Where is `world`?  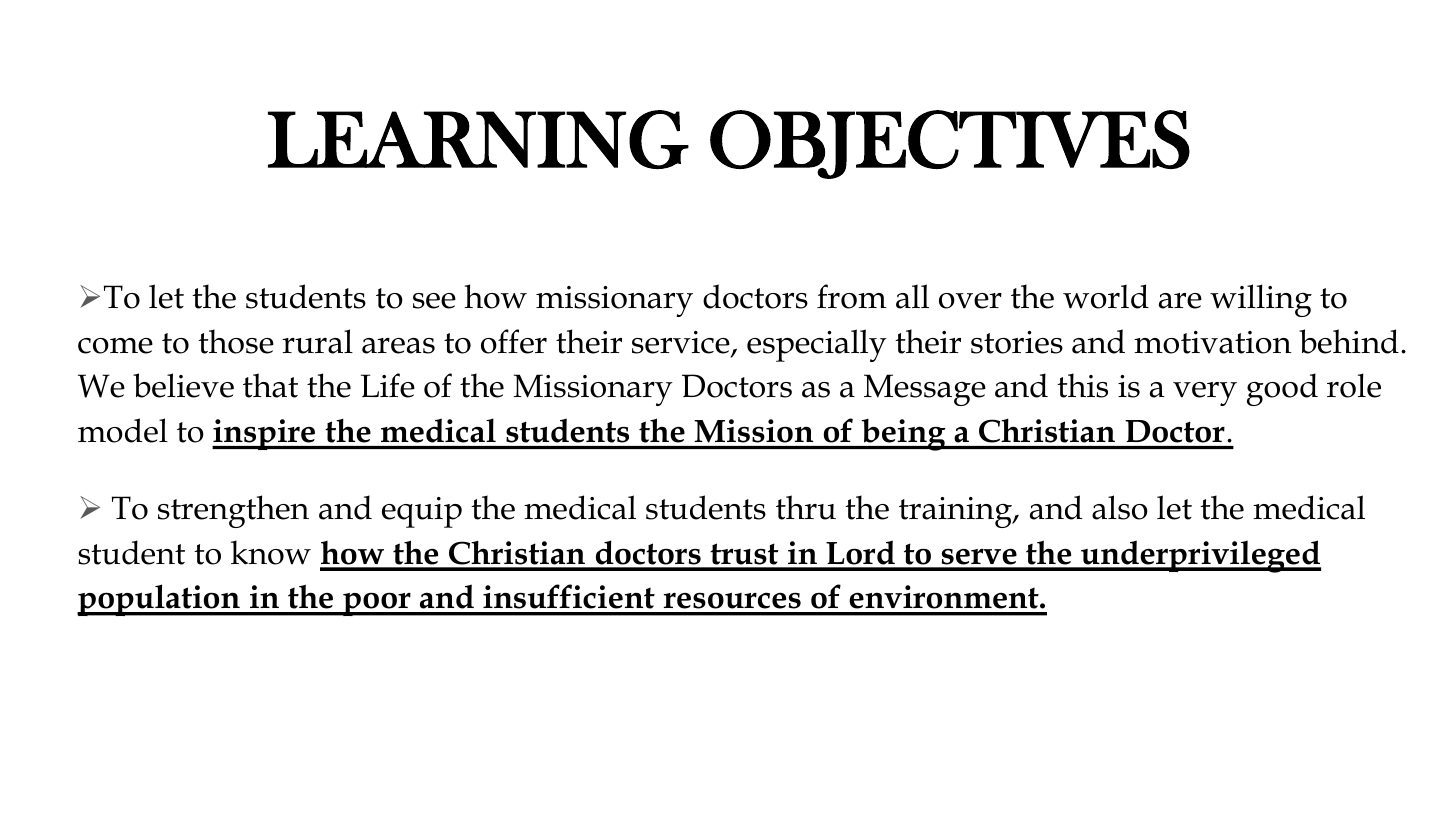
world is located at coordinates (1106, 296).
